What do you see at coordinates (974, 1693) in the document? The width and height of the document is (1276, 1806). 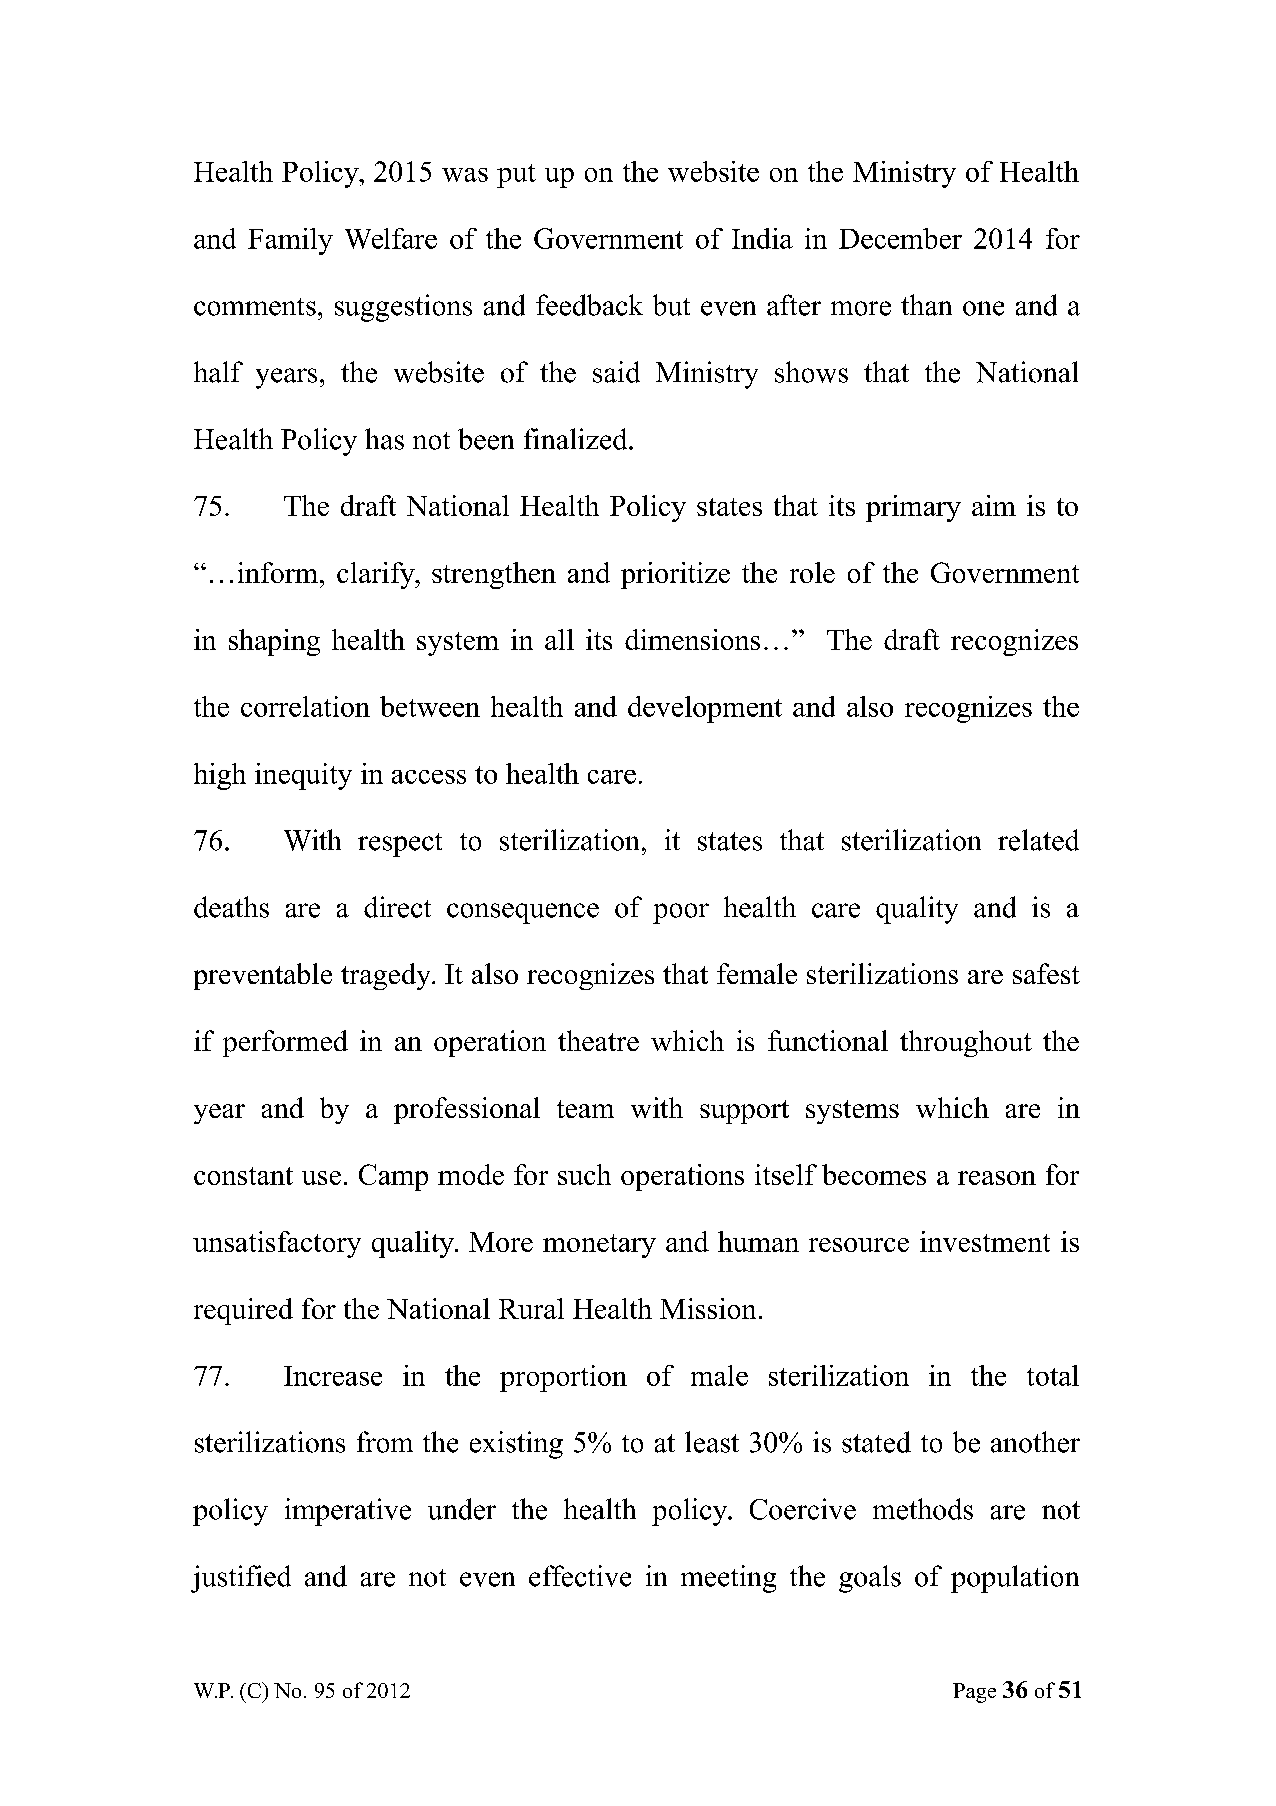 I see `Page` at bounding box center [974, 1693].
